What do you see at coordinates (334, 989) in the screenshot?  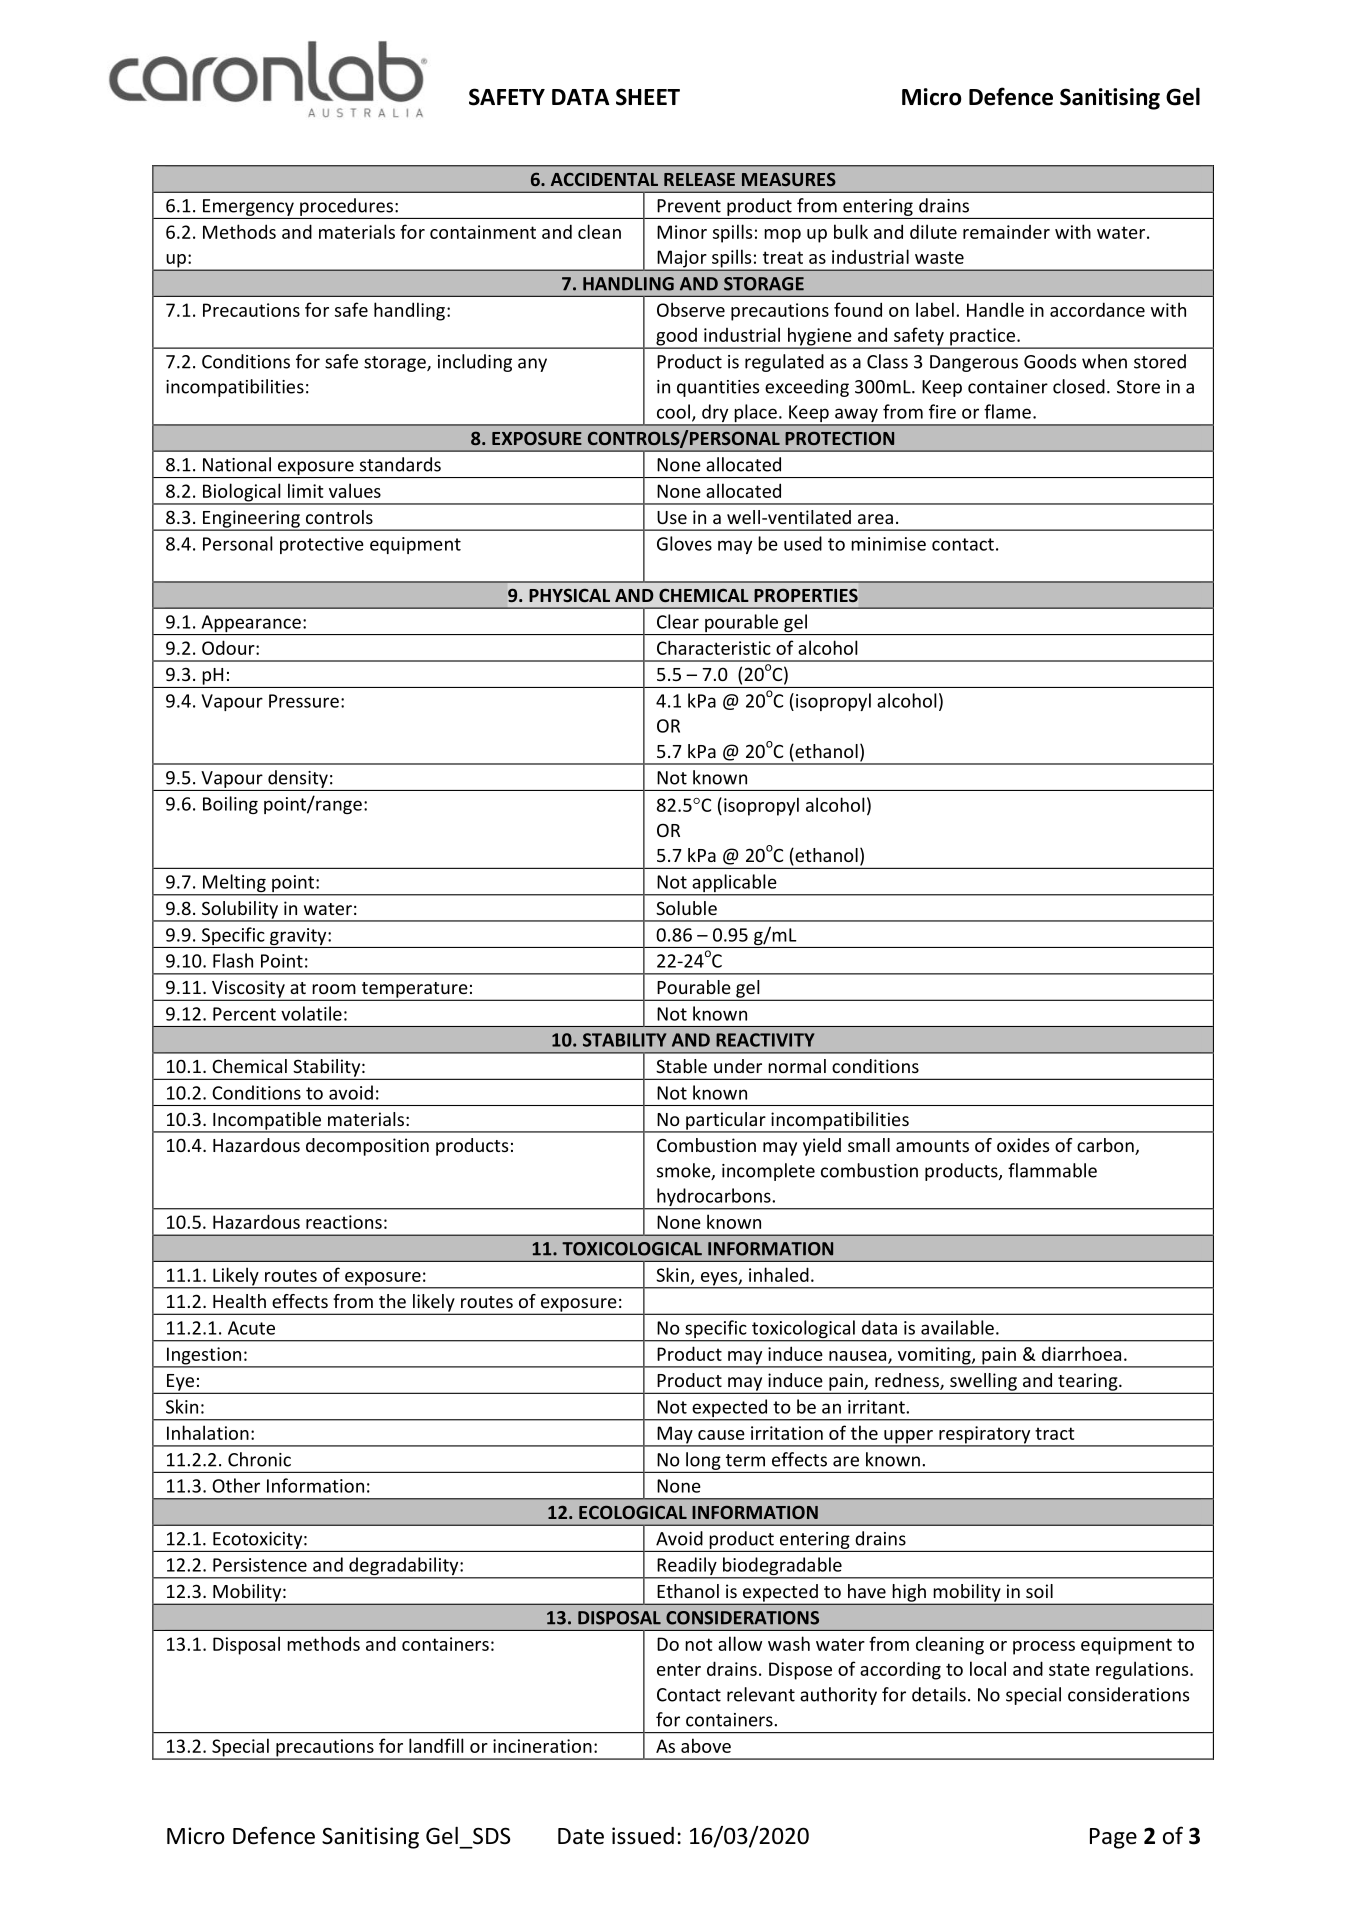 I see `room` at bounding box center [334, 989].
